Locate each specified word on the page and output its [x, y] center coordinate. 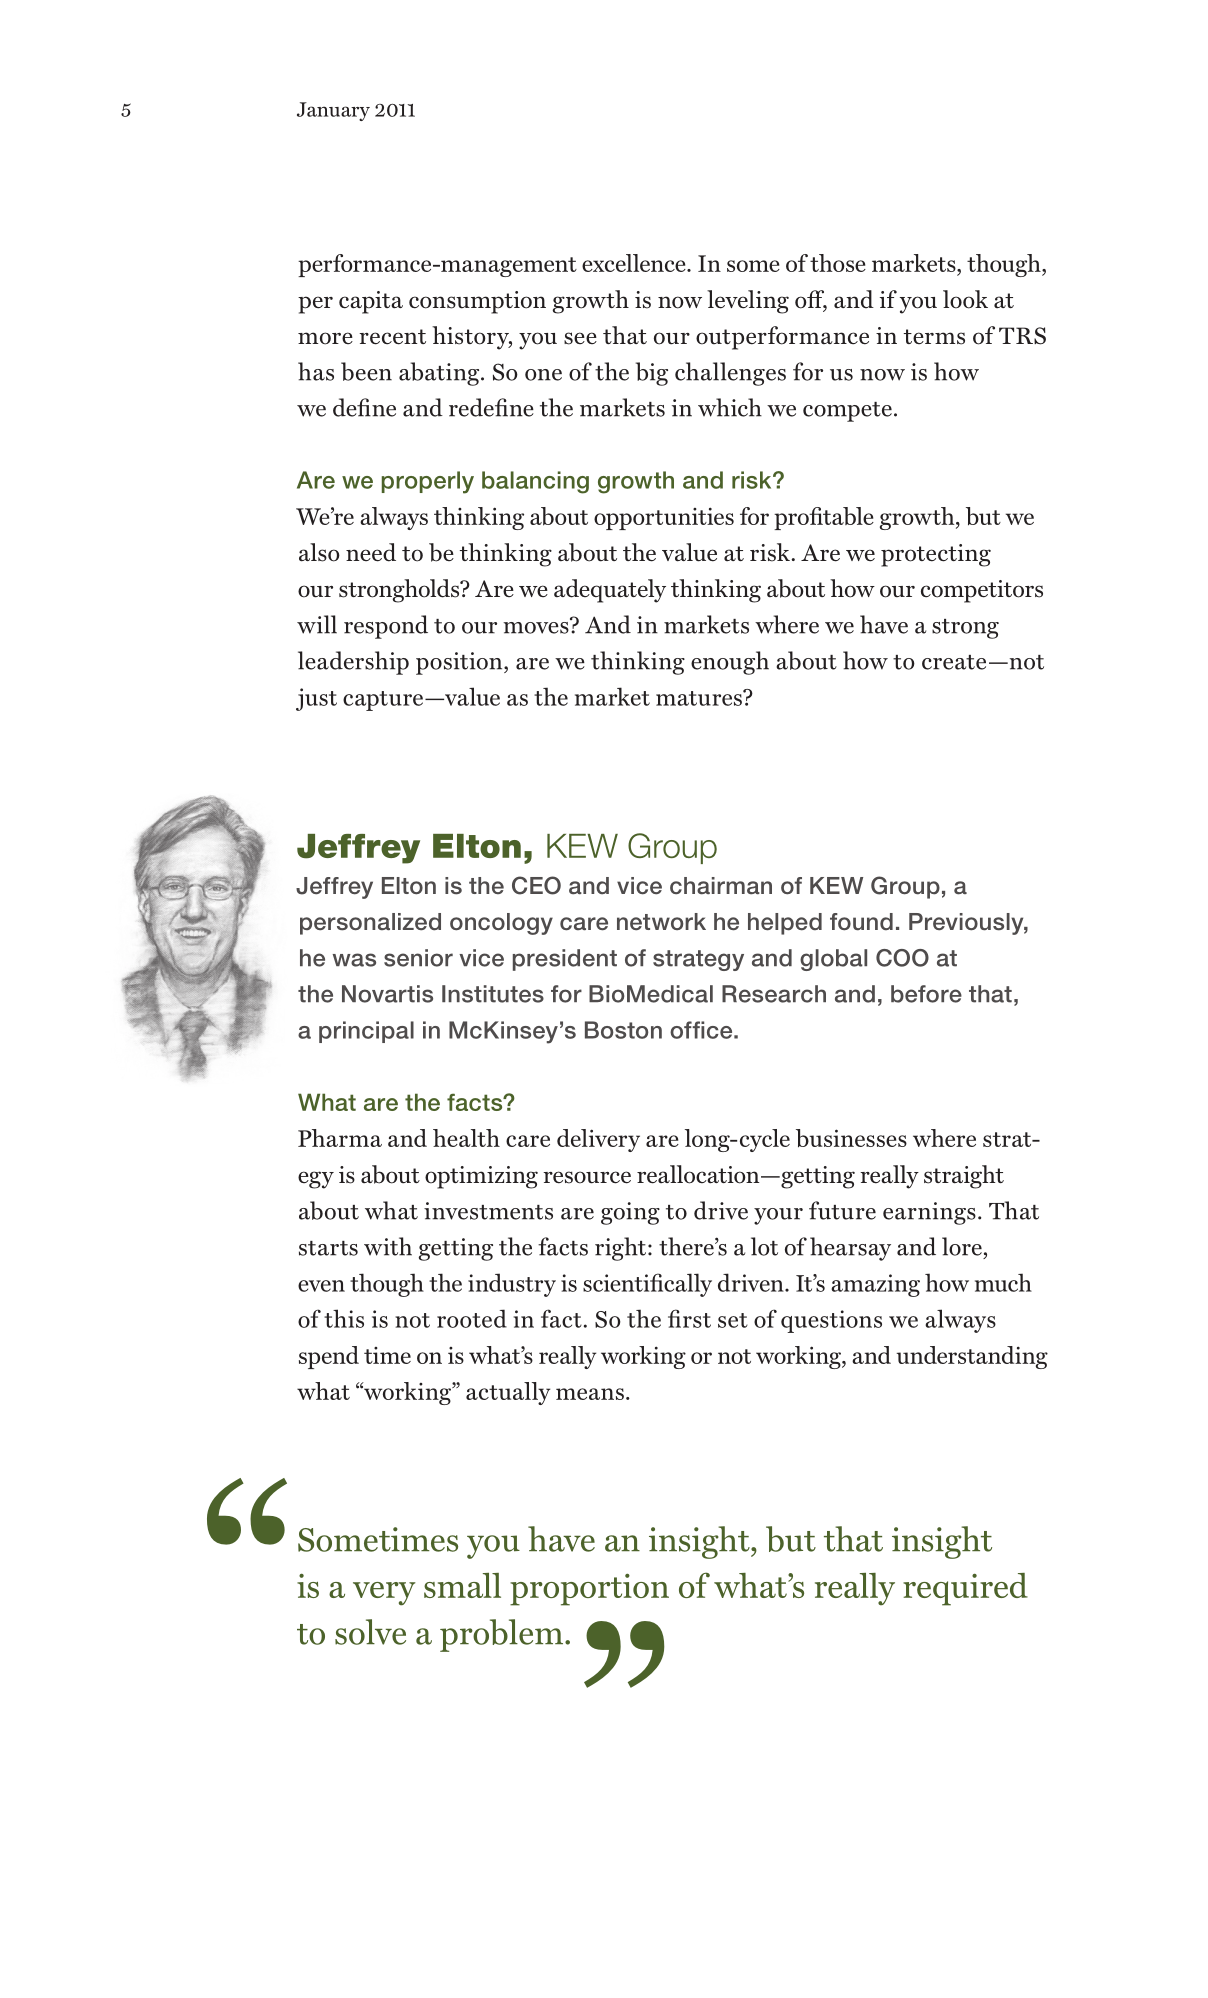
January [333, 111]
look [965, 299]
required [965, 1589]
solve [370, 1632]
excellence [635, 263]
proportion [589, 1590]
